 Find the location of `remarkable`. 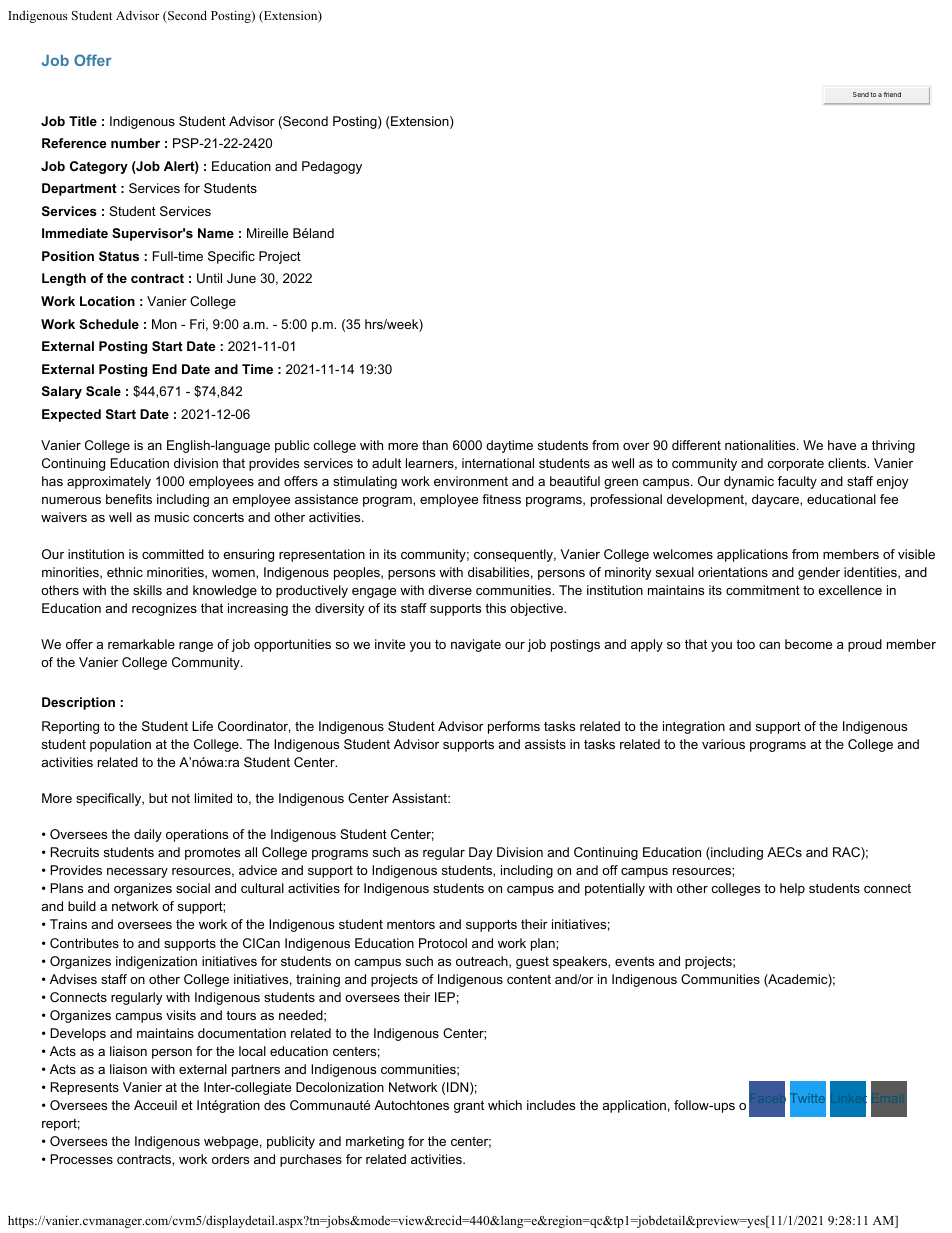

remarkable is located at coordinates (141, 644).
